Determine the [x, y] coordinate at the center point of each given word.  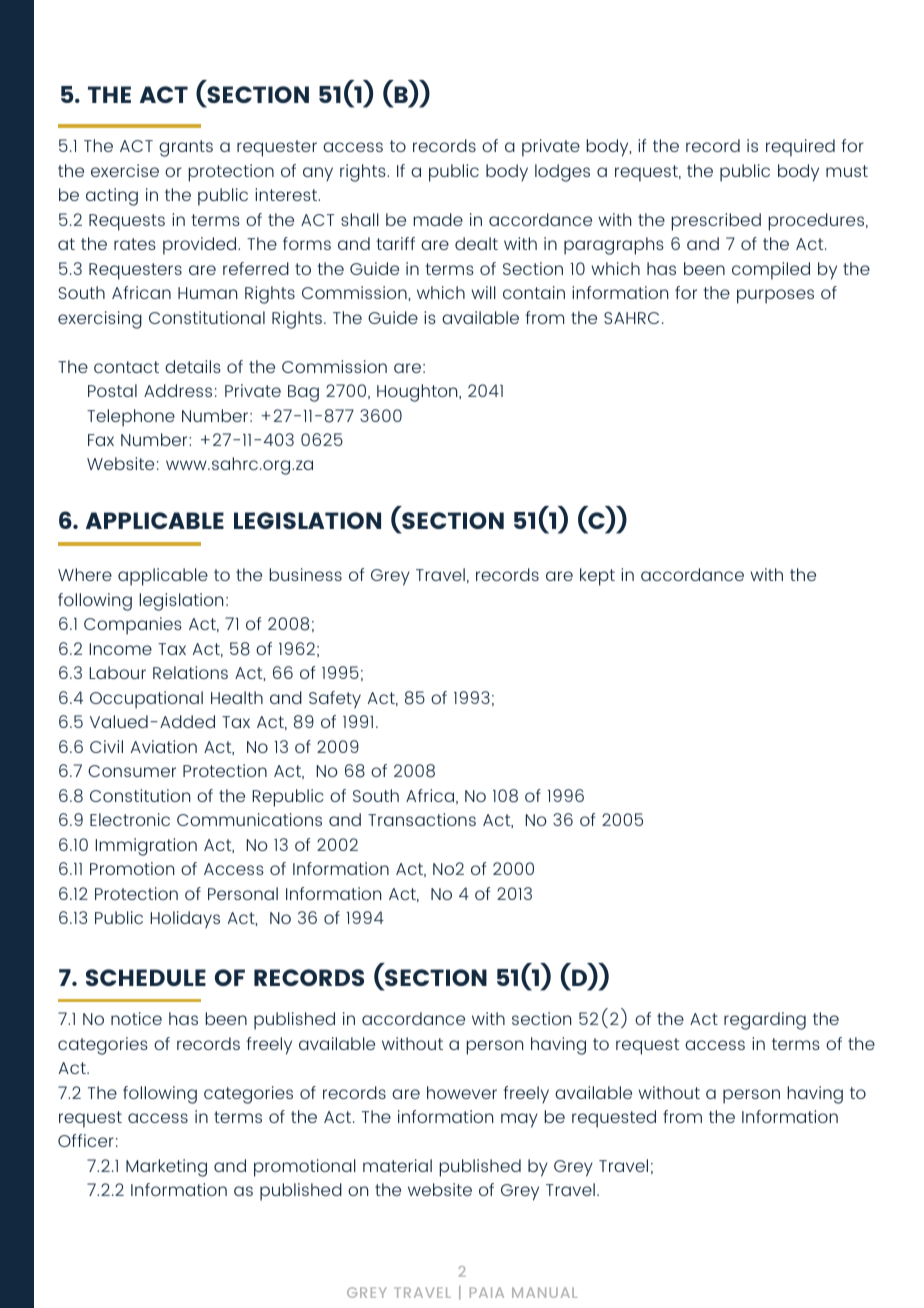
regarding [765, 1021]
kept [597, 577]
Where [85, 574]
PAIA [487, 1292]
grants [186, 148]
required [800, 148]
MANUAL [544, 1292]
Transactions [422, 819]
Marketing [166, 1168]
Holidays [185, 920]
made [438, 219]
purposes [775, 296]
